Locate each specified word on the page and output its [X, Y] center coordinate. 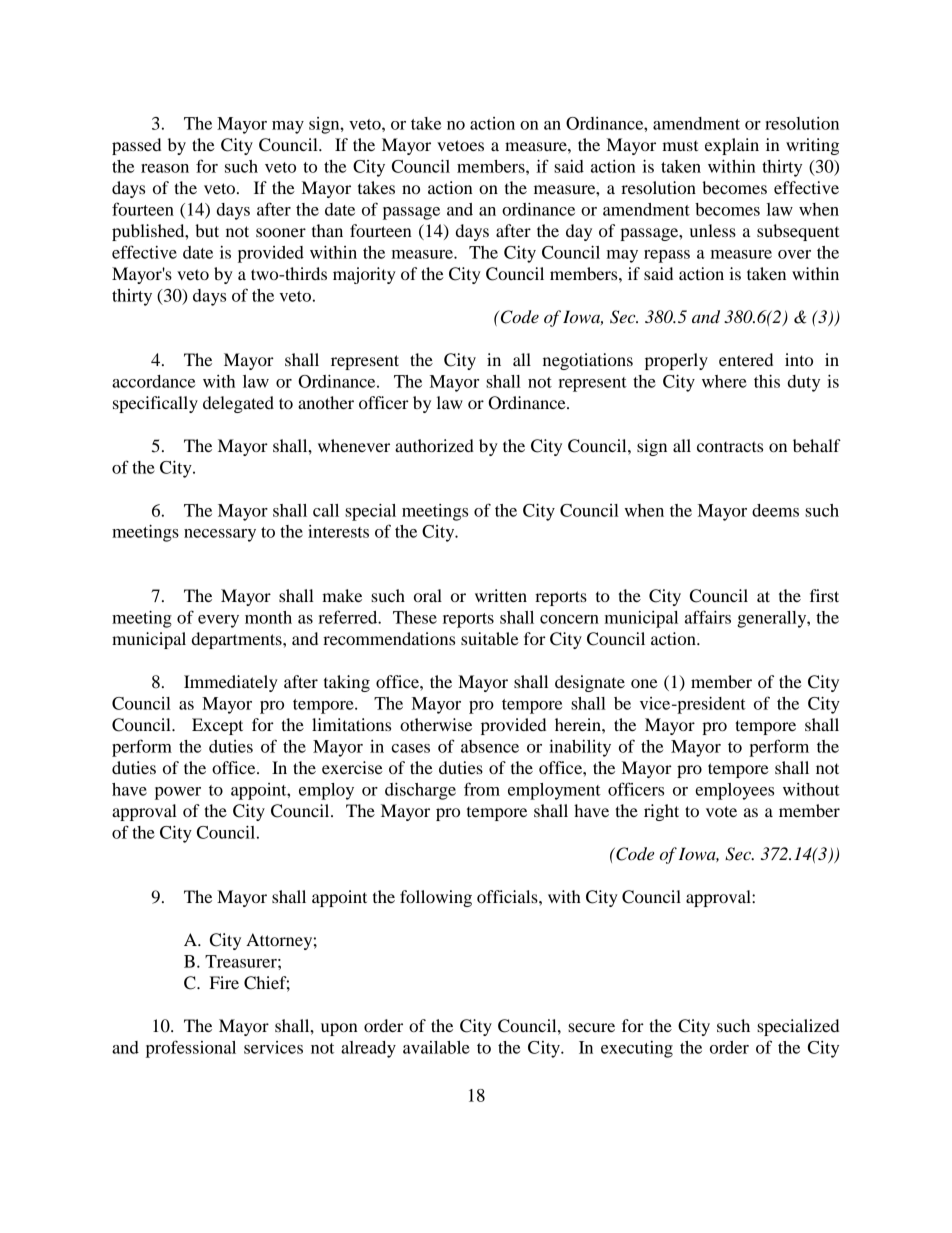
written [501, 595]
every [218, 621]
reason [165, 168]
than [327, 230]
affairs [708, 617]
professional [191, 1049]
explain [732, 146]
